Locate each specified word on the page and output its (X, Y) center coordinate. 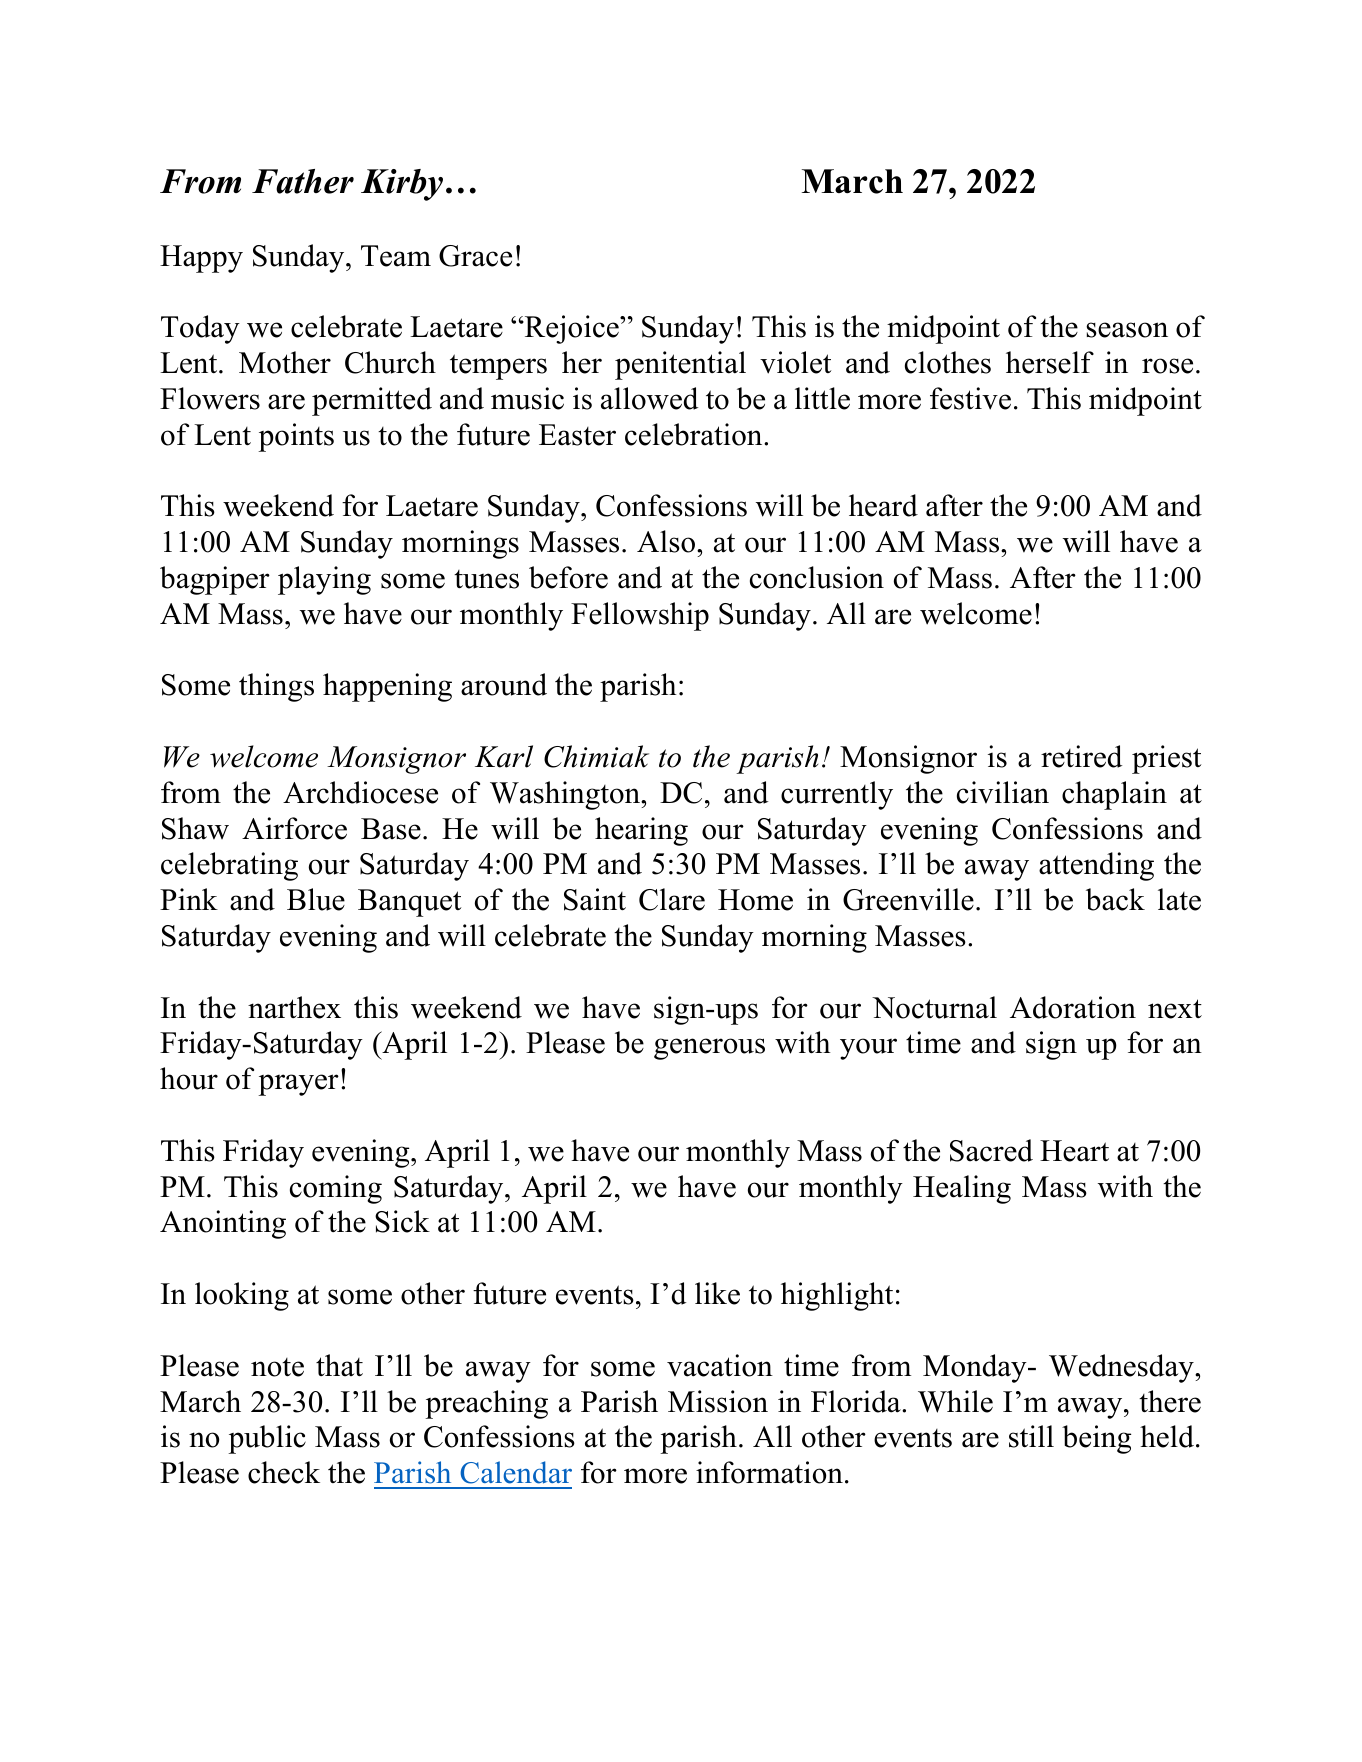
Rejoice (572, 329)
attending (1096, 866)
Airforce (294, 828)
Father (303, 181)
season (1127, 330)
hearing (641, 831)
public (267, 1439)
